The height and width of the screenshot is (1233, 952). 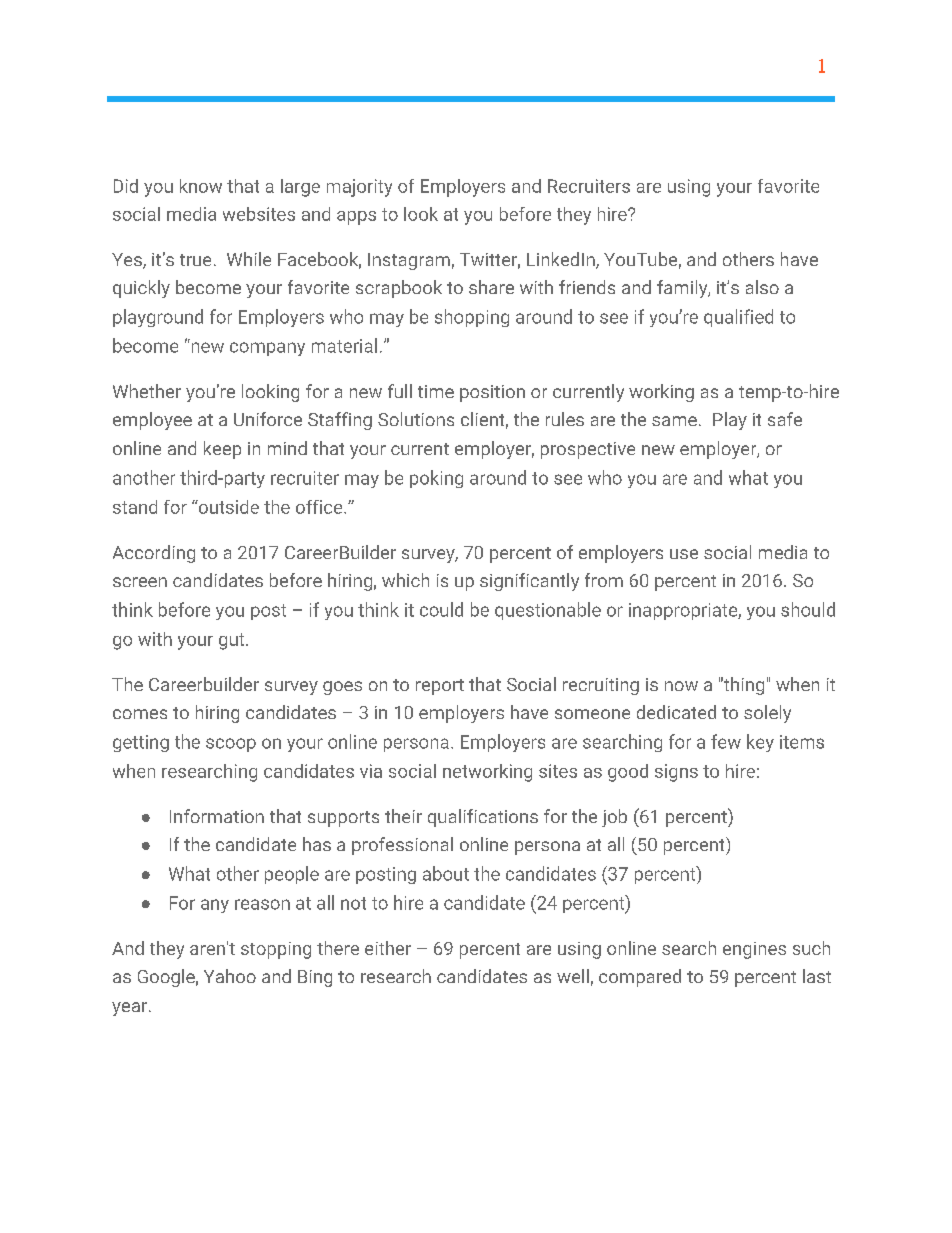 What do you see at coordinates (201, 186) in the screenshot?
I see `know` at bounding box center [201, 186].
